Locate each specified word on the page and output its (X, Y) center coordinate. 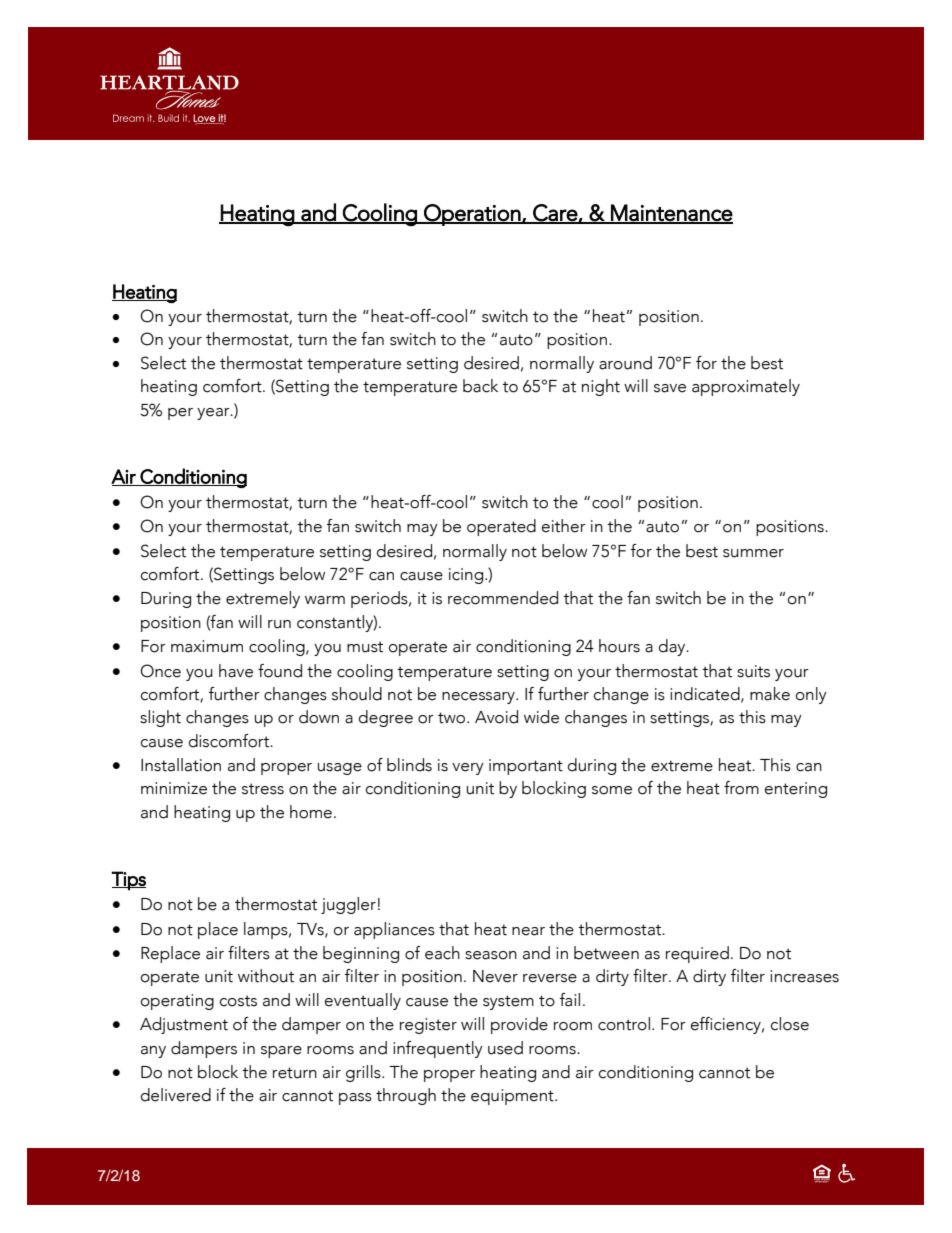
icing (466, 576)
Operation (472, 215)
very (468, 769)
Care (555, 213)
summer (753, 553)
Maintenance (671, 213)
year (214, 414)
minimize (174, 788)
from (741, 788)
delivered (176, 1095)
